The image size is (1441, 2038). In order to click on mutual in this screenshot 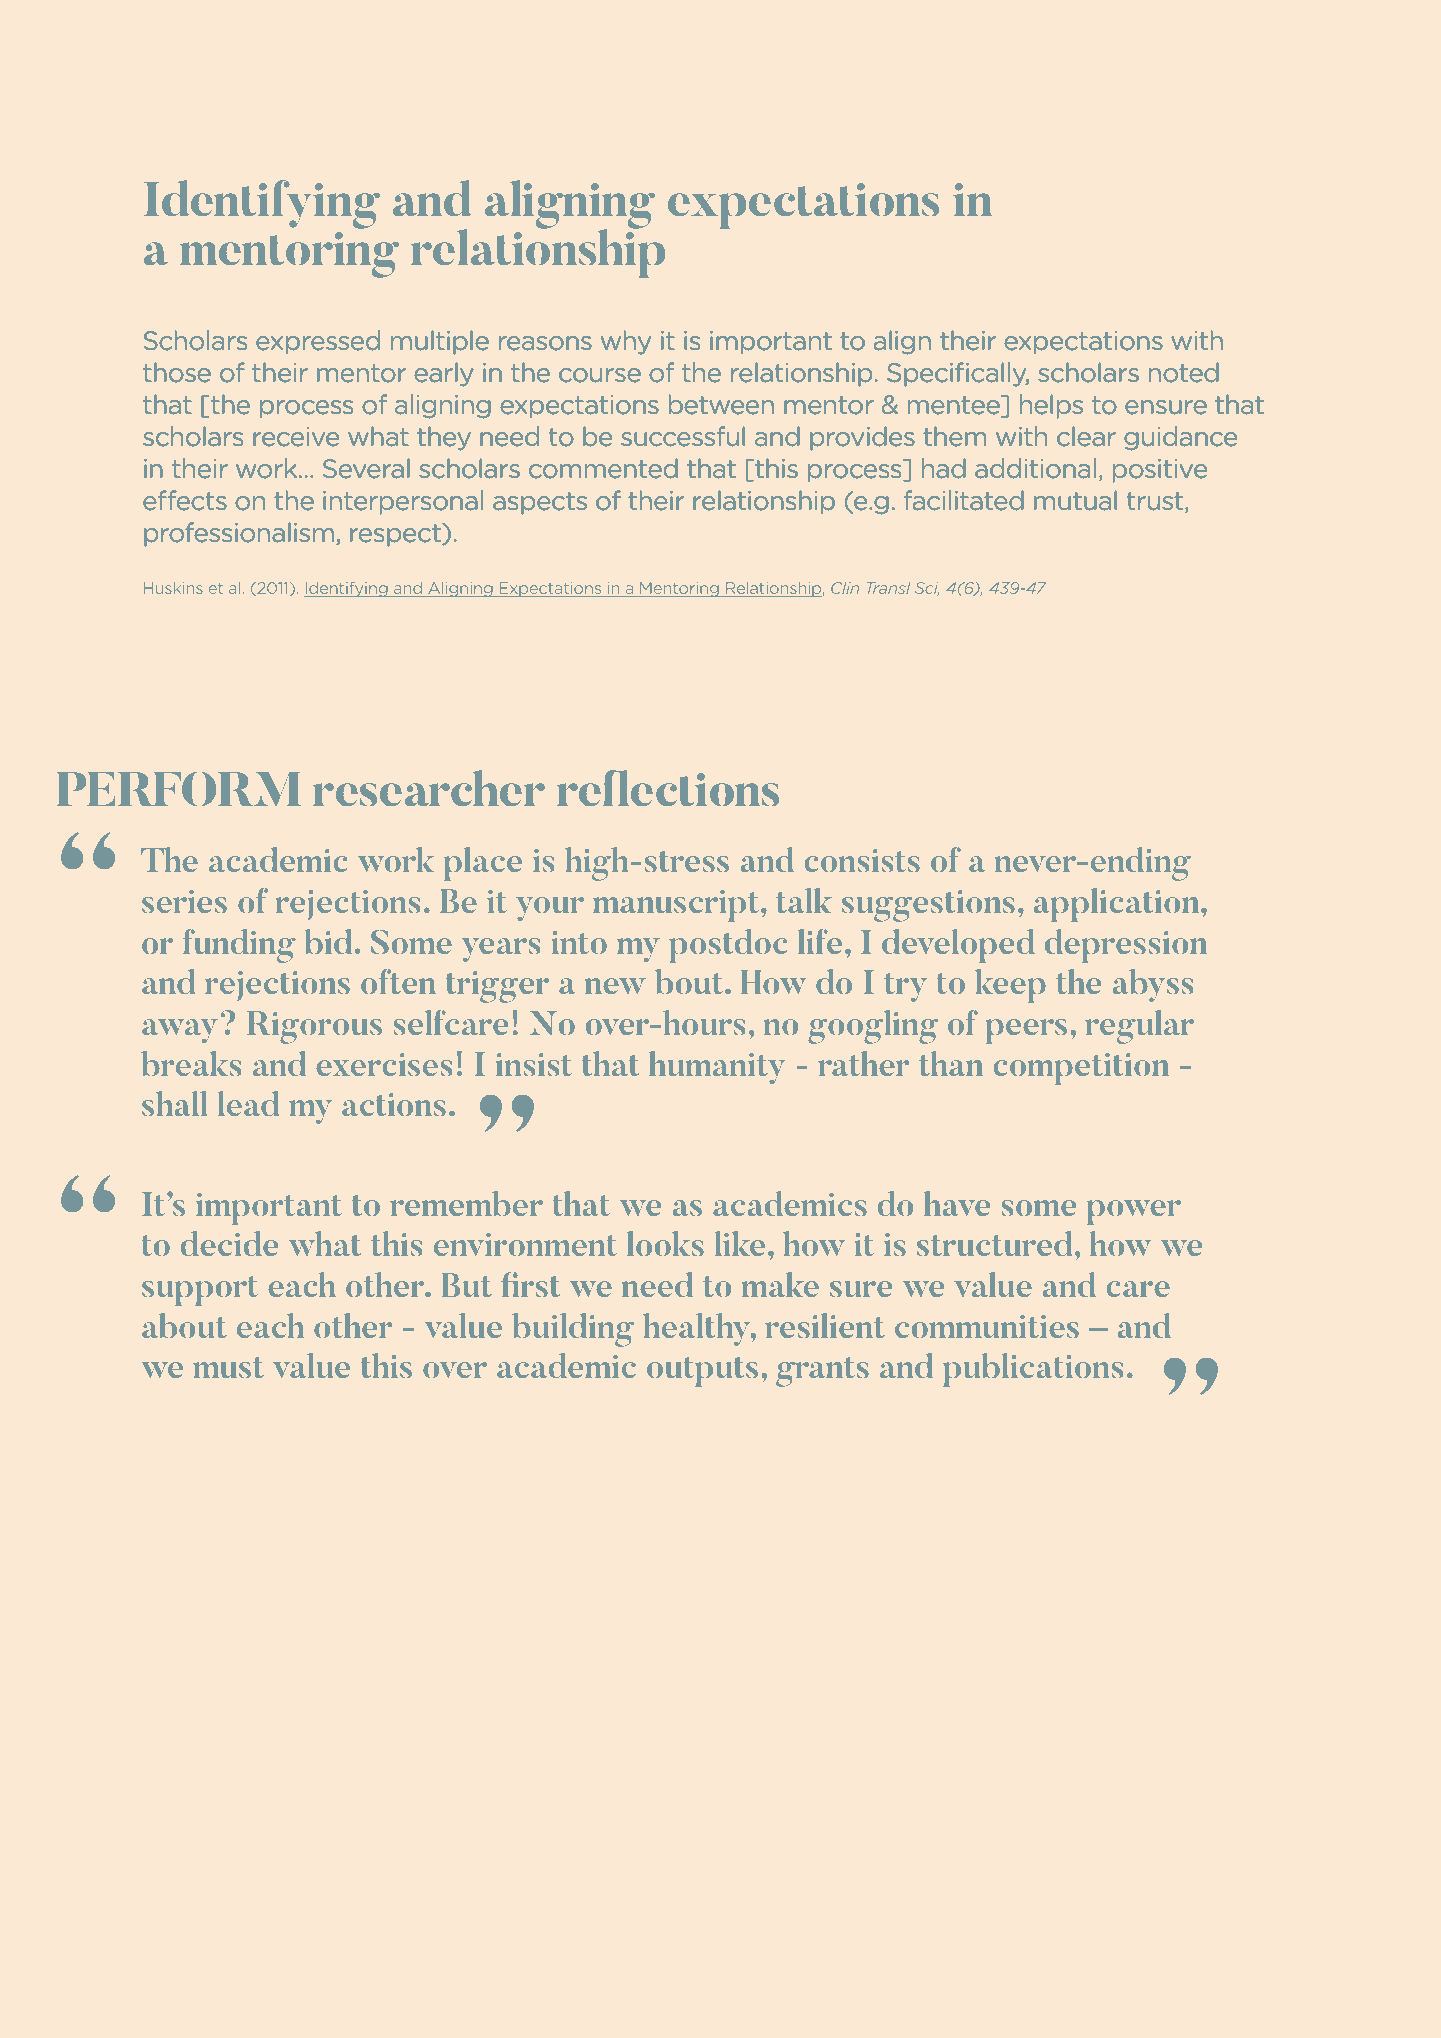, I will do `click(1075, 500)`.
